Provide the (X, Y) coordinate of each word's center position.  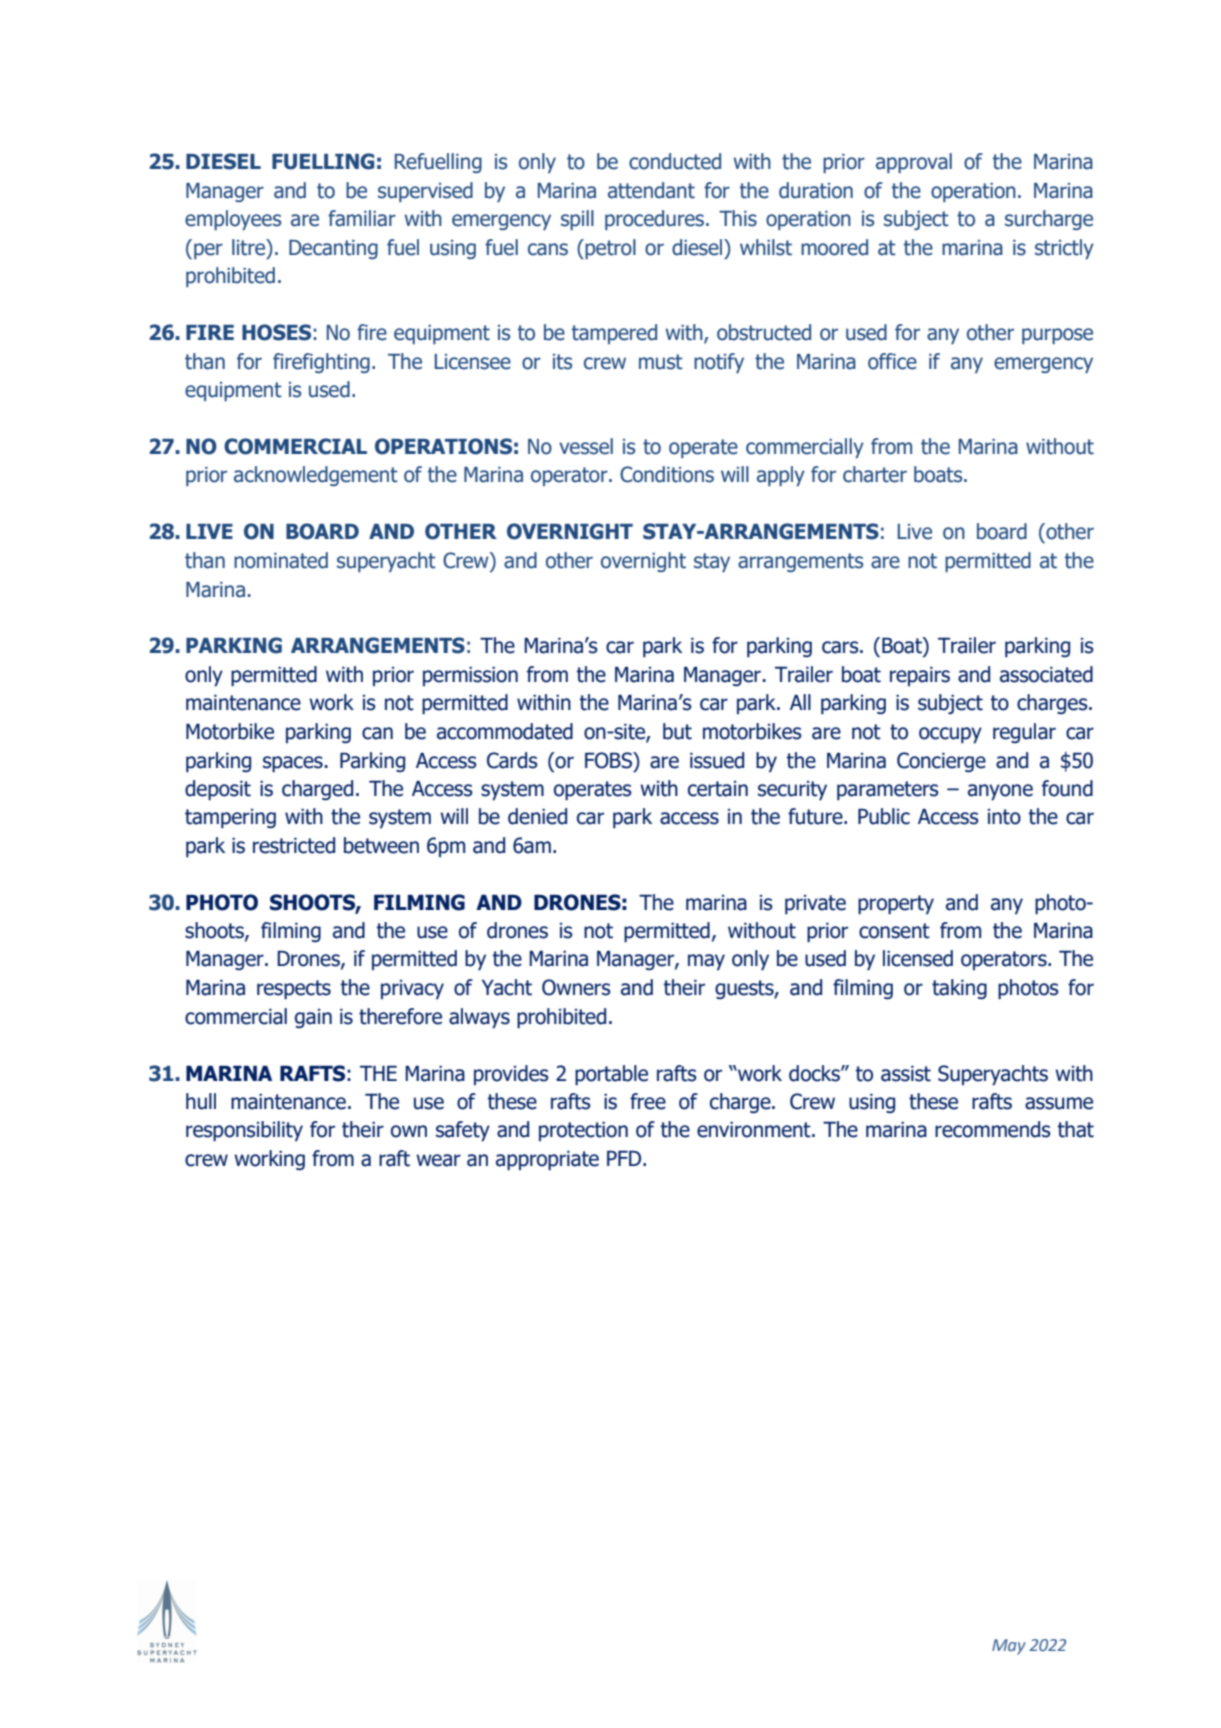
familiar (362, 218)
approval (914, 163)
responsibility (244, 1131)
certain (718, 789)
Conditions (667, 474)
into (1004, 817)
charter (875, 474)
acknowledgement (316, 476)
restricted (294, 845)
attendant (651, 190)
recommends (993, 1129)
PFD (625, 1158)
